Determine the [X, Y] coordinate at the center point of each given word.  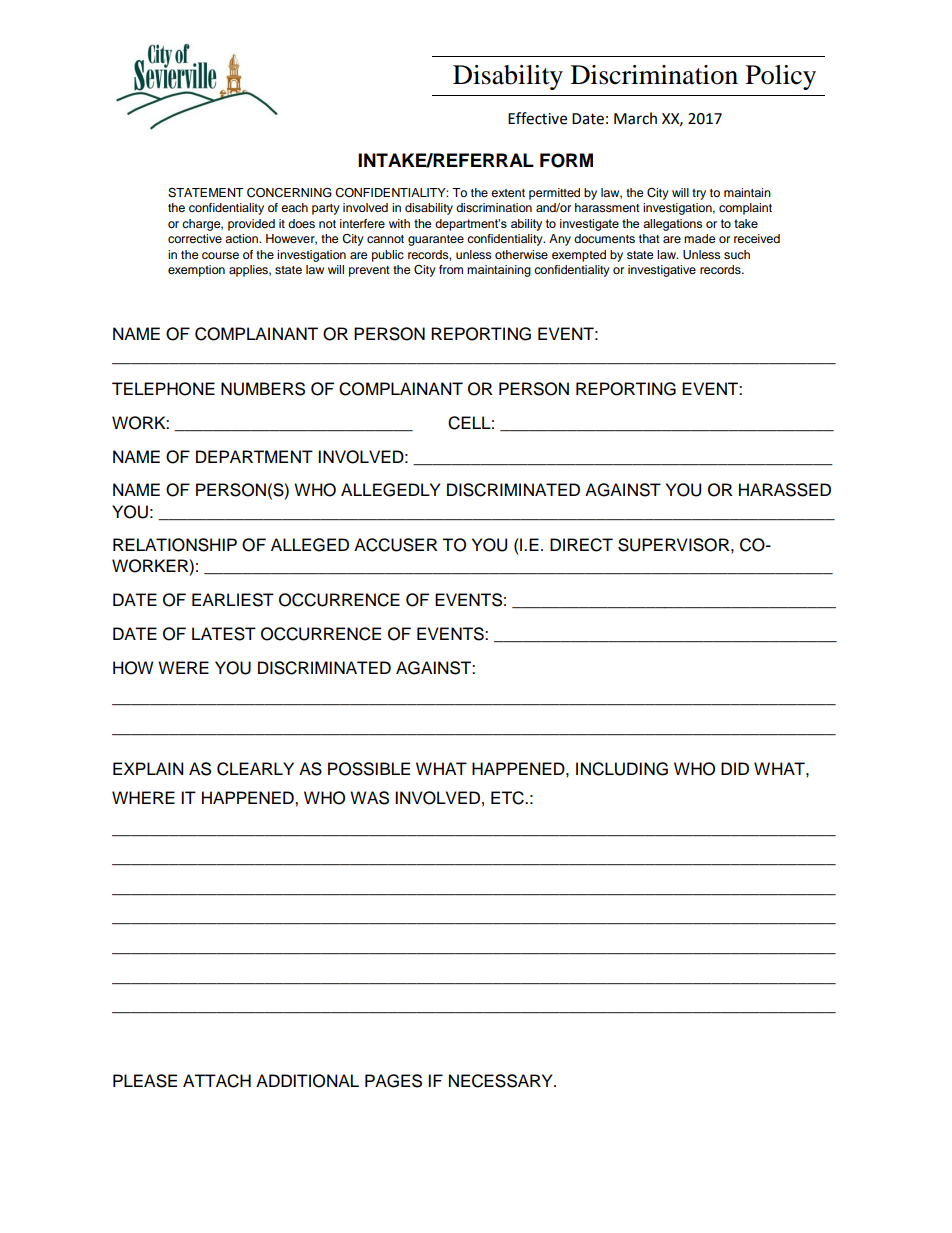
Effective [537, 118]
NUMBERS [263, 389]
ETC [508, 798]
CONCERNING [289, 192]
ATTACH [217, 1081]
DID [735, 768]
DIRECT [581, 545]
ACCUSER [396, 545]
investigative [662, 271]
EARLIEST [233, 600]
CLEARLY [255, 769]
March [635, 118]
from [451, 269]
